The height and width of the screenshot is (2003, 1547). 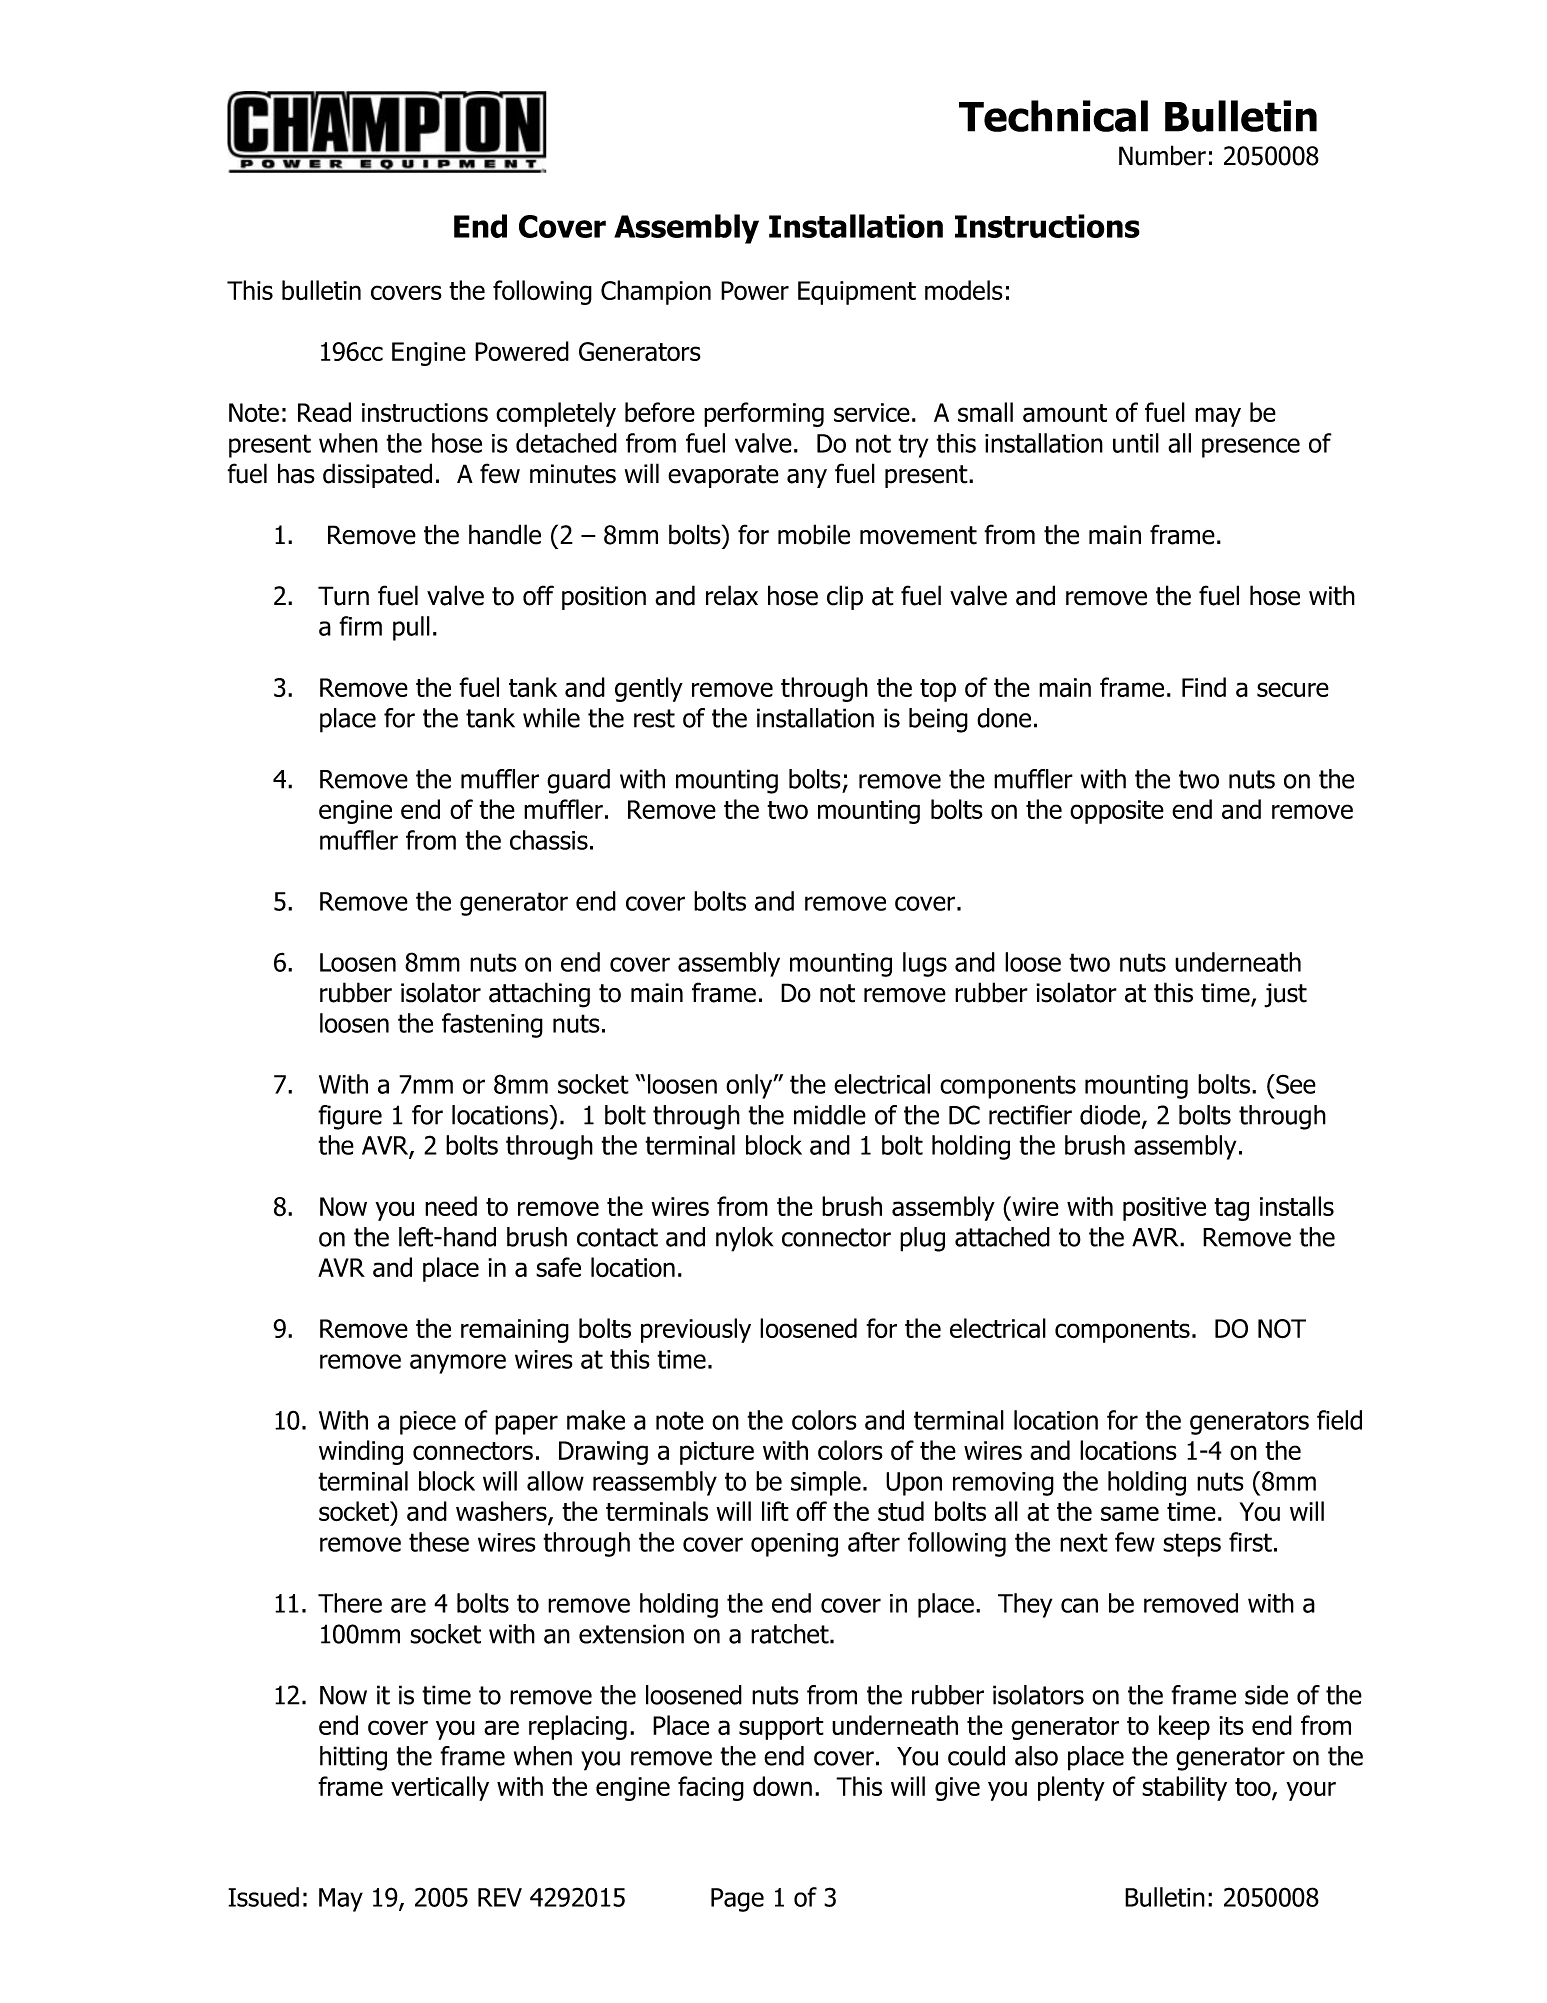 What do you see at coordinates (782, 1786) in the screenshot?
I see `down` at bounding box center [782, 1786].
